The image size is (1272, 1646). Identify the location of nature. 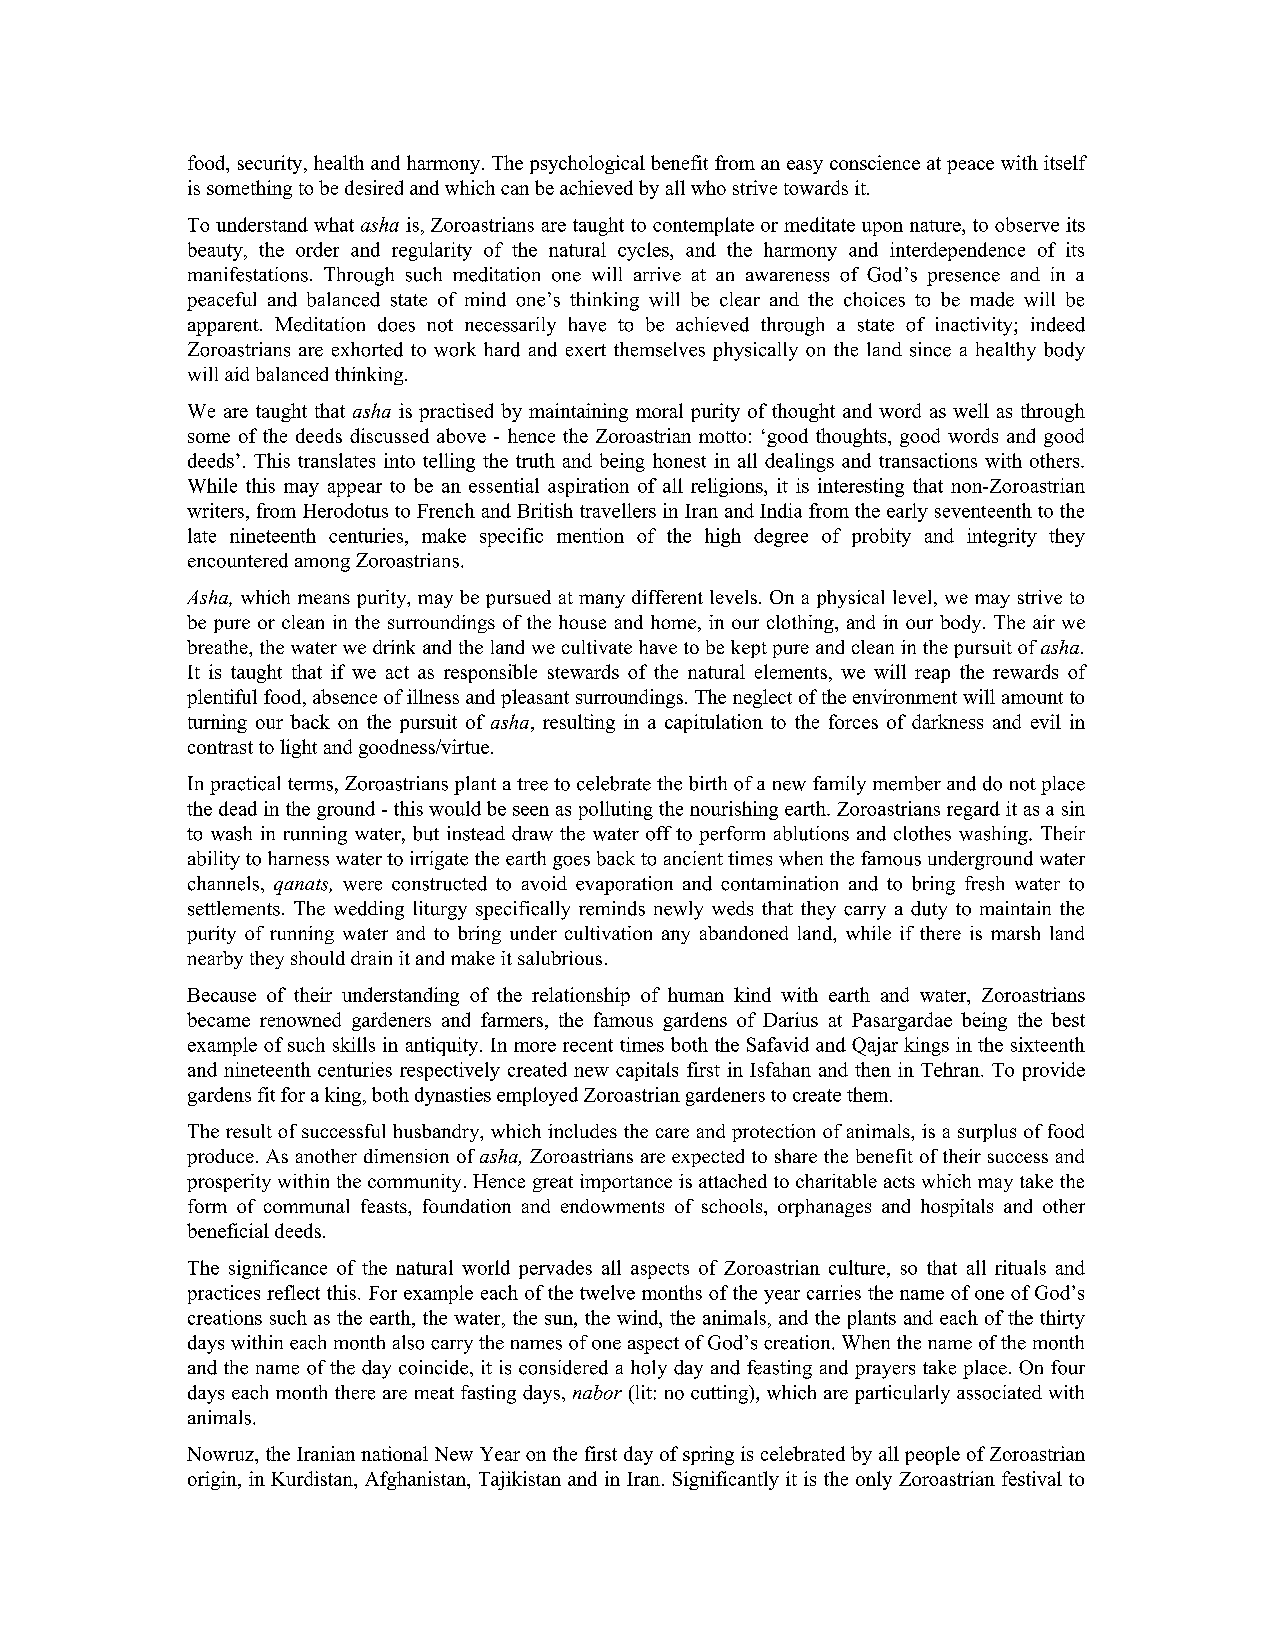
(936, 226).
